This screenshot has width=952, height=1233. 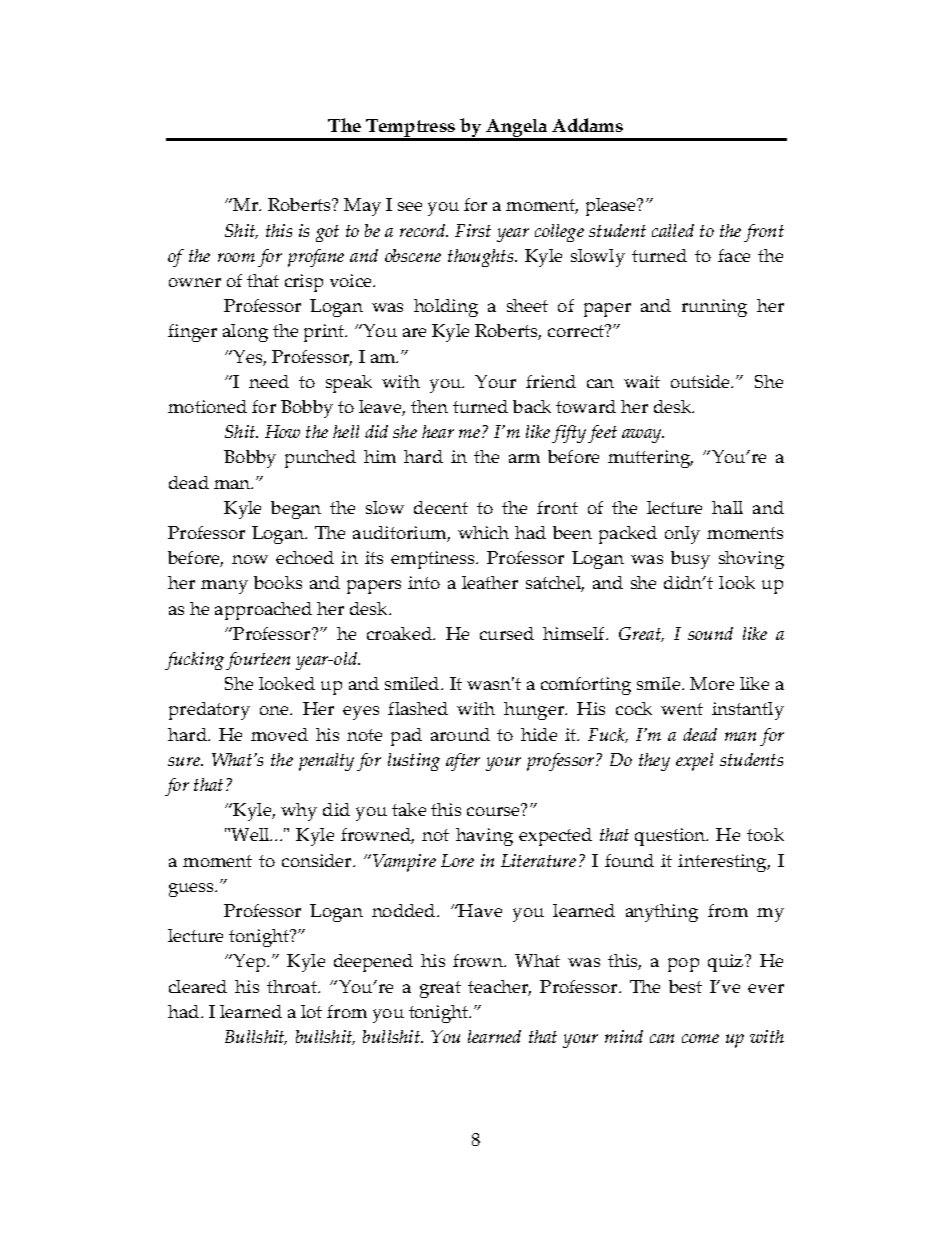 What do you see at coordinates (690, 560) in the screenshot?
I see `busy` at bounding box center [690, 560].
